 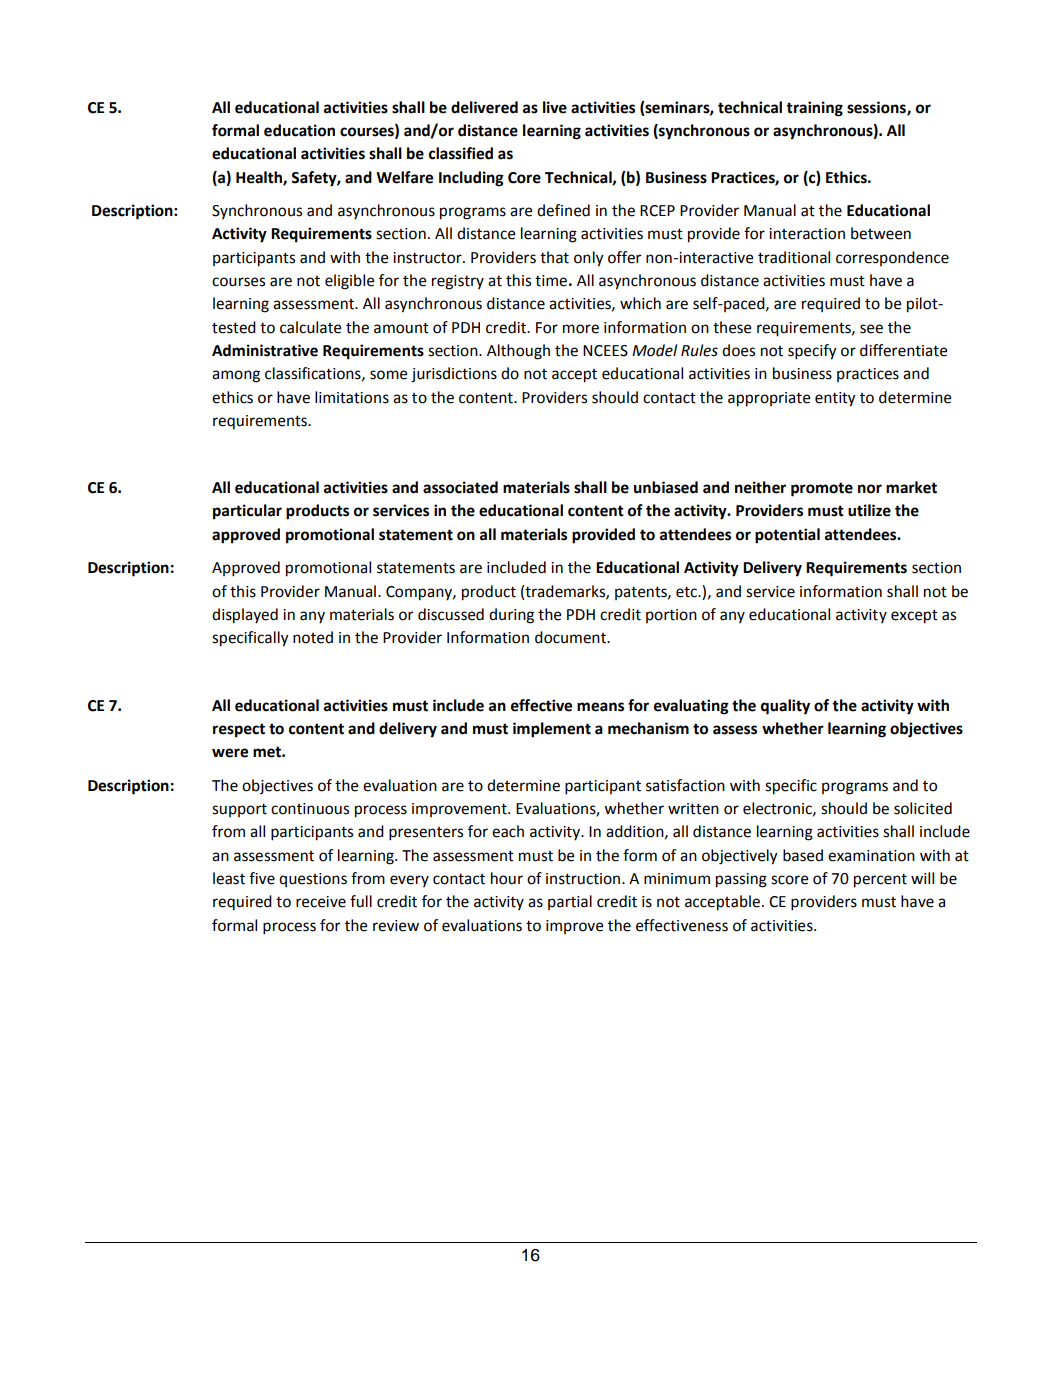 I want to click on Health, so click(x=260, y=178).
